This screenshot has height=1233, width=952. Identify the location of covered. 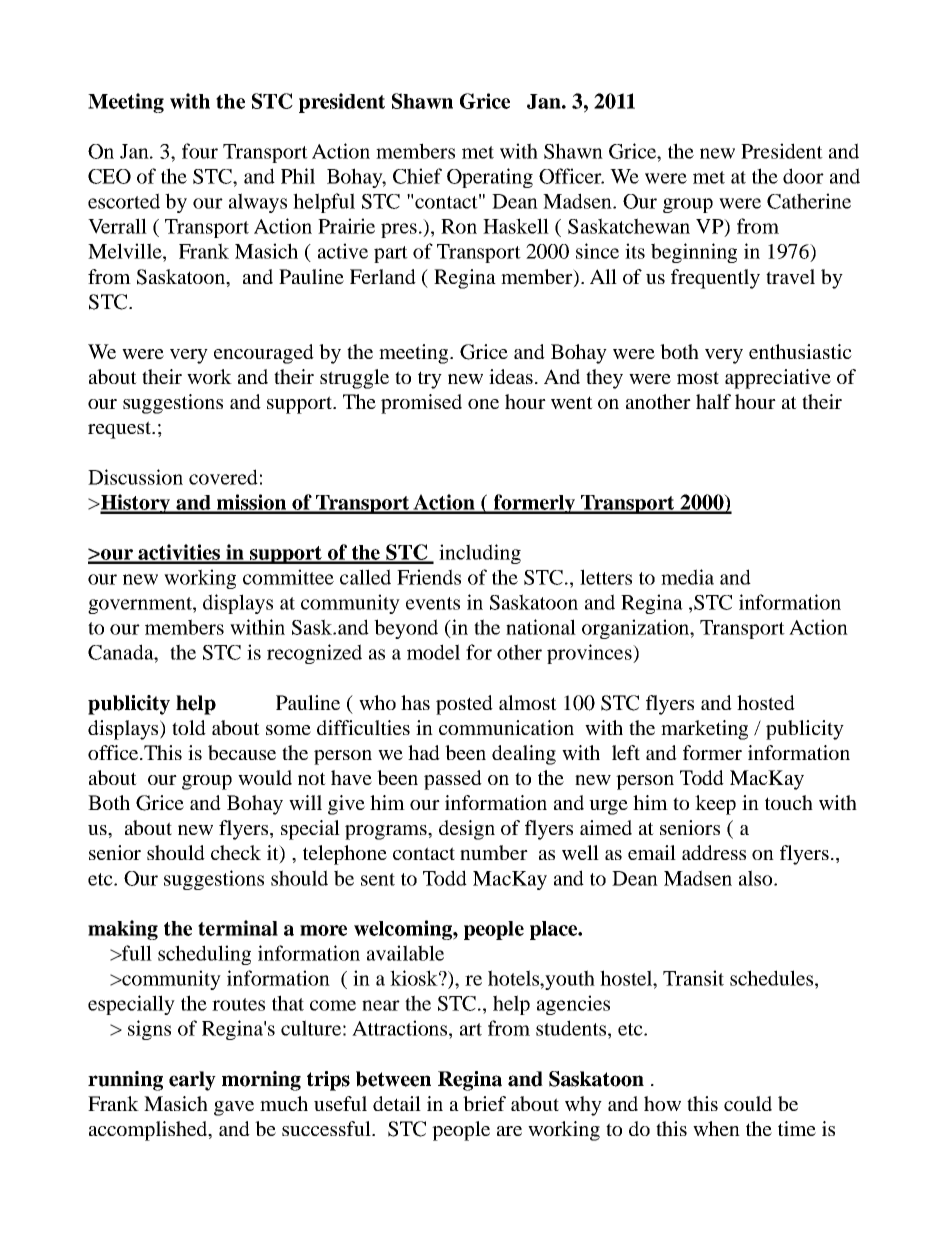
(223, 477).
